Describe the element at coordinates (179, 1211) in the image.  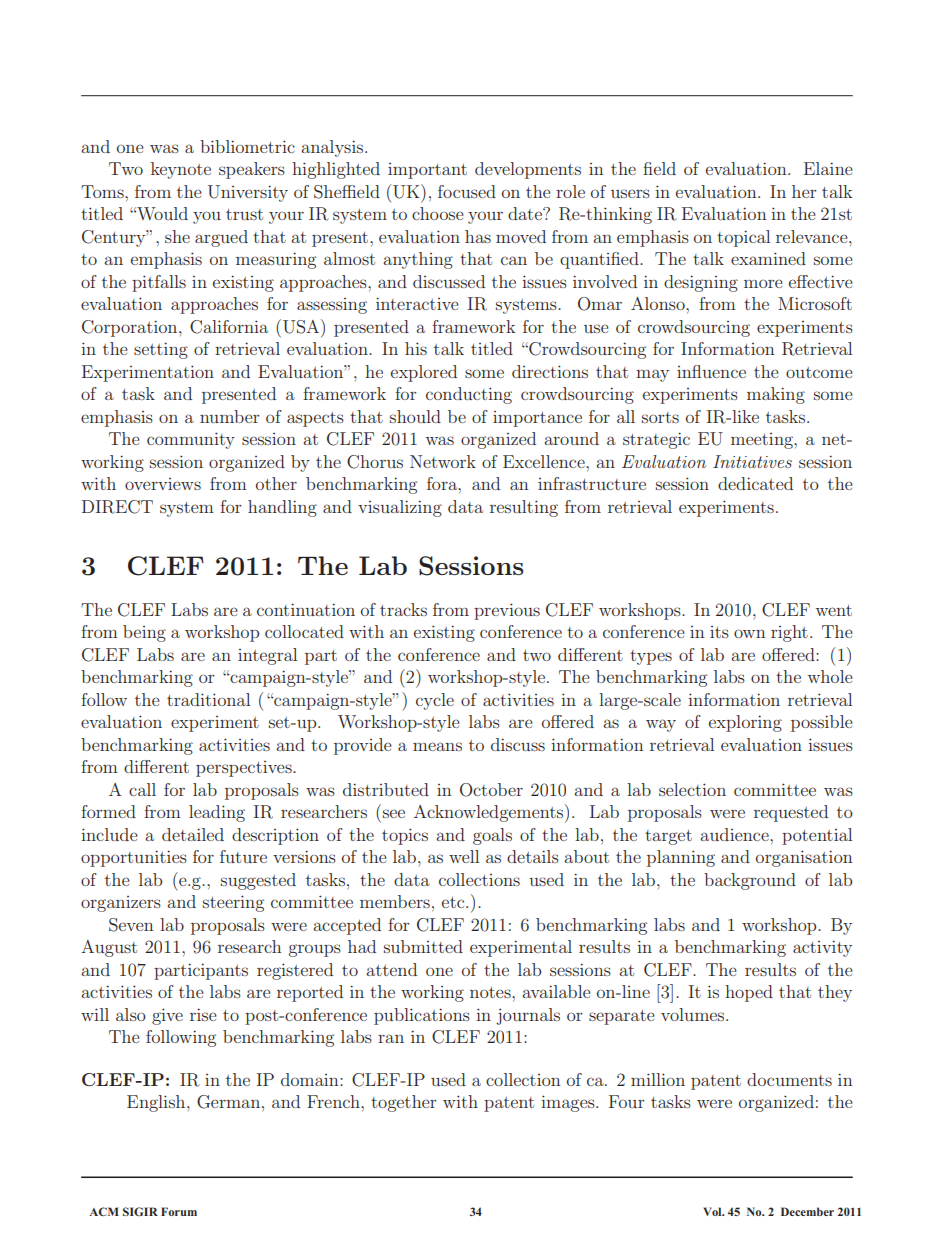
I see `Forum` at that location.
